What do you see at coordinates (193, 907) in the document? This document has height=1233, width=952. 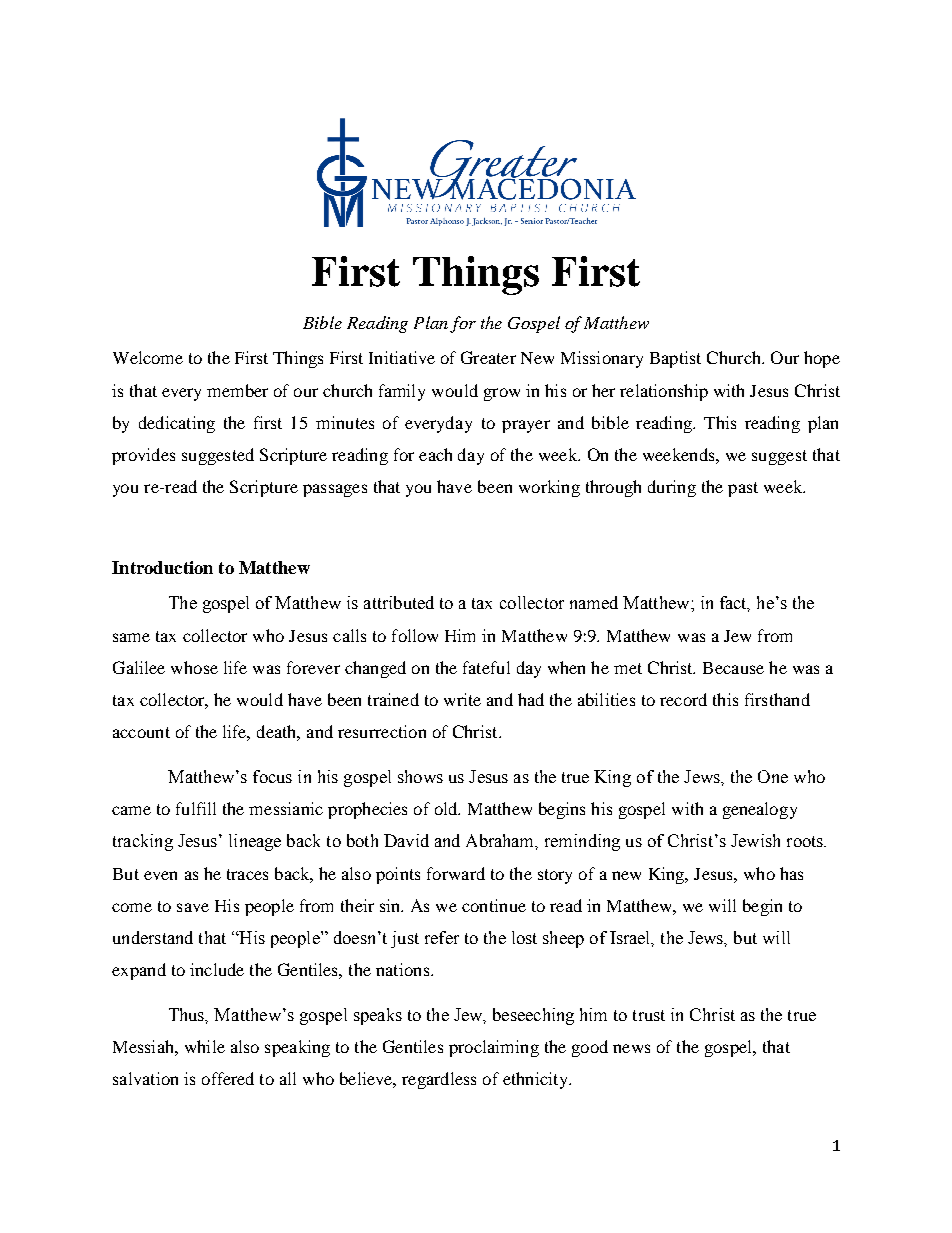 I see `save` at bounding box center [193, 907].
